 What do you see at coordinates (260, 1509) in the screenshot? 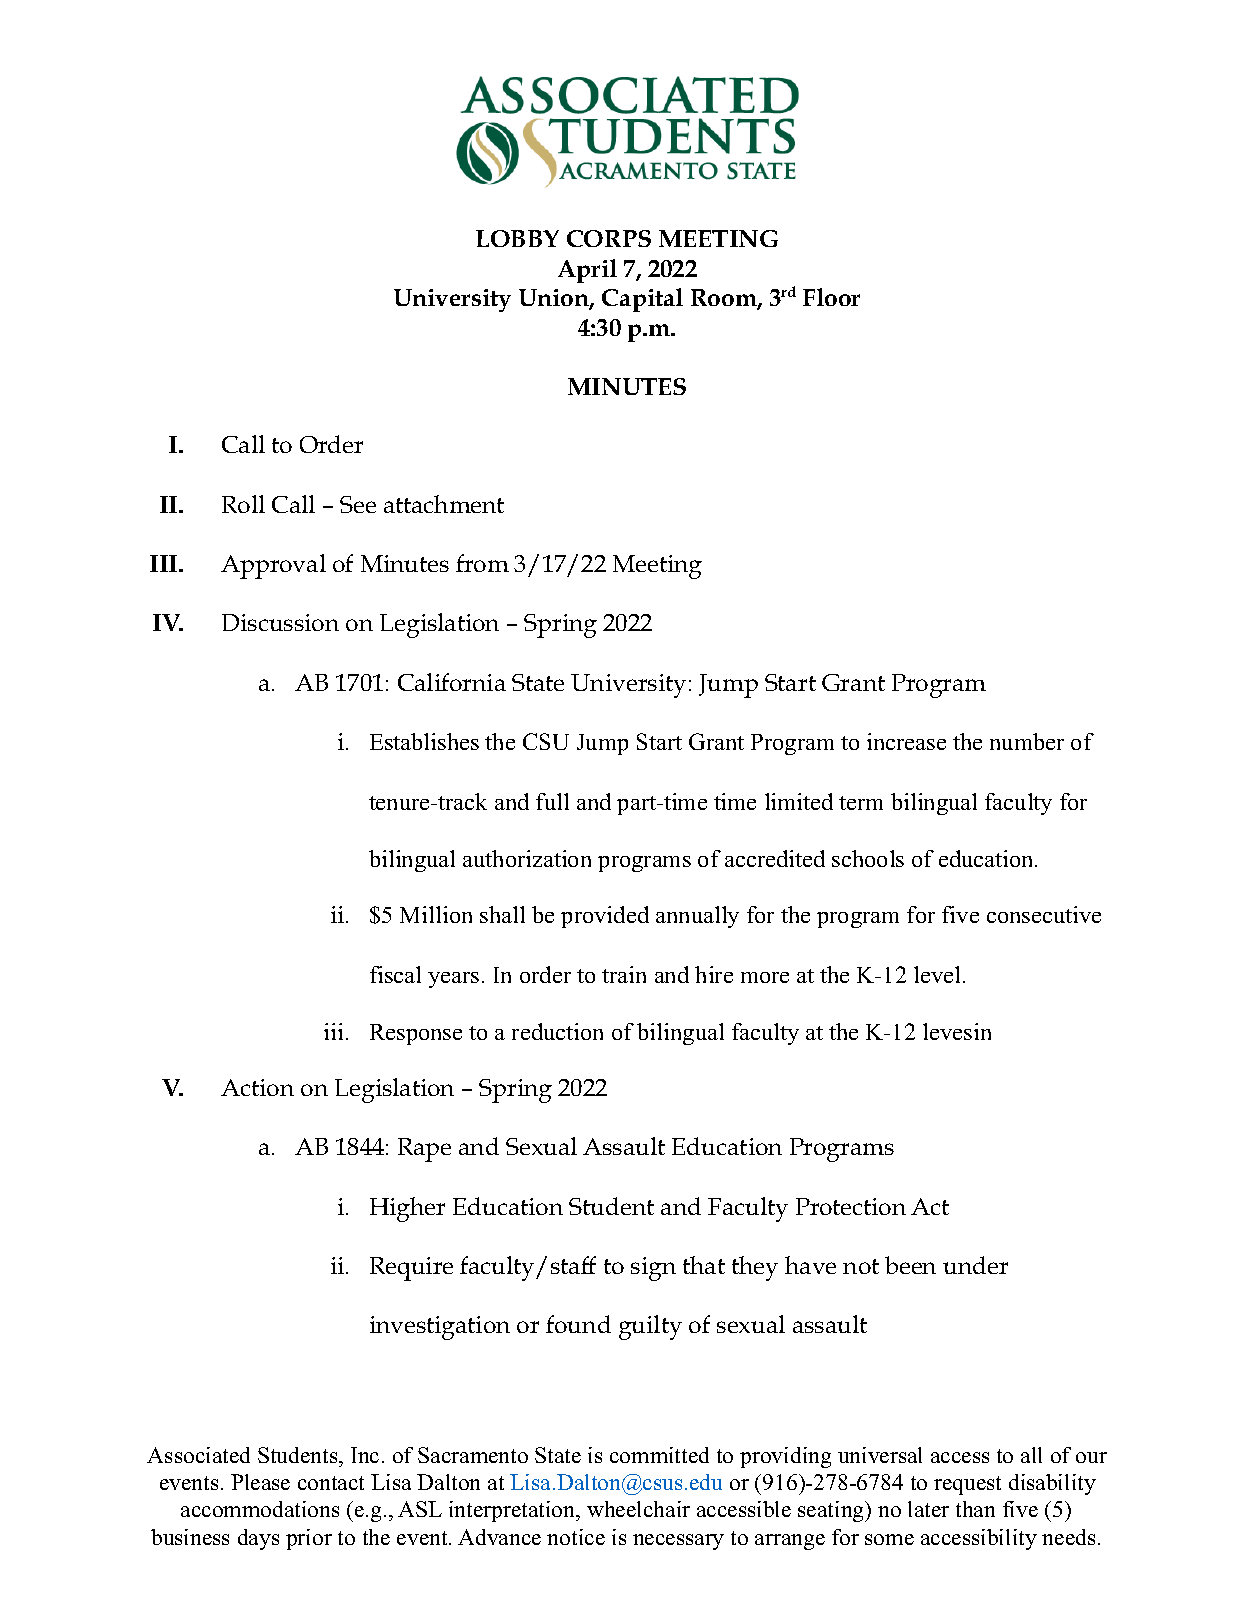
I see `accommodations` at bounding box center [260, 1509].
